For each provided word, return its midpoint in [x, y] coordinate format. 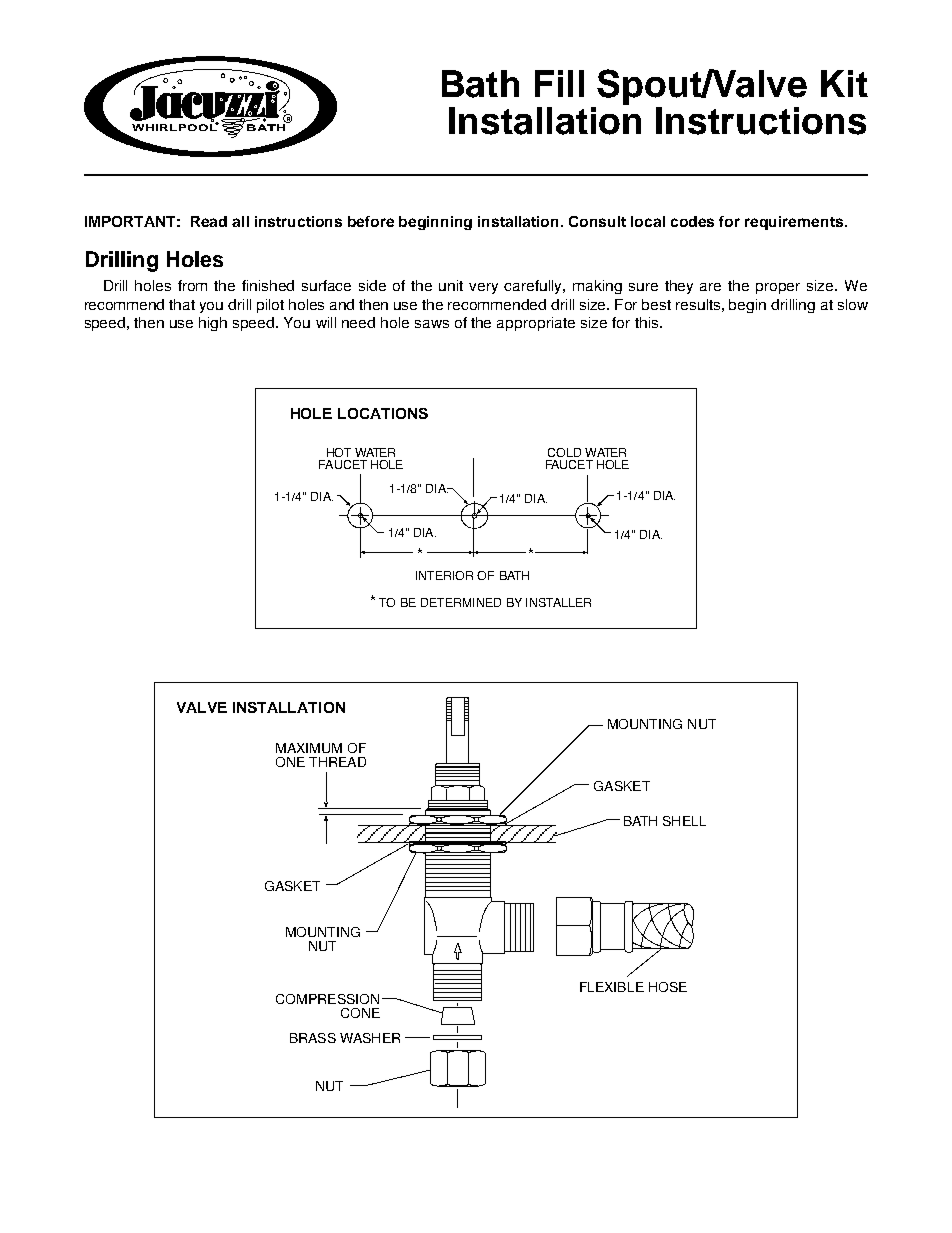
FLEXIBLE [612, 987]
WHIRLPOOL [175, 126]
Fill [559, 83]
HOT [339, 452]
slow [853, 304]
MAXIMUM [309, 748]
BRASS [313, 1038]
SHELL [684, 821]
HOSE [668, 987]
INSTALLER [558, 602]
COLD [564, 452]
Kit [844, 83]
